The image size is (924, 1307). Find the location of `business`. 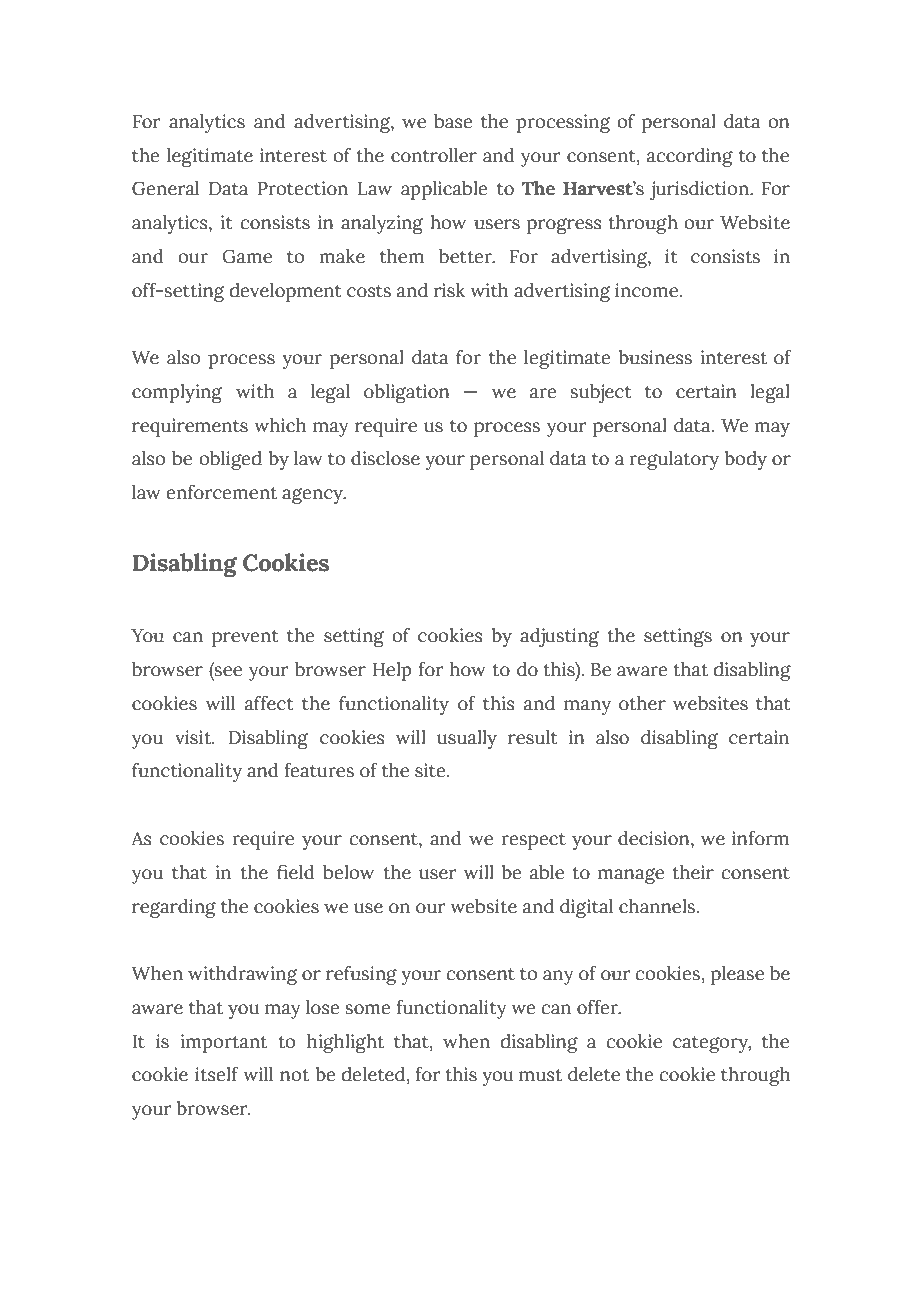

business is located at coordinates (655, 357).
